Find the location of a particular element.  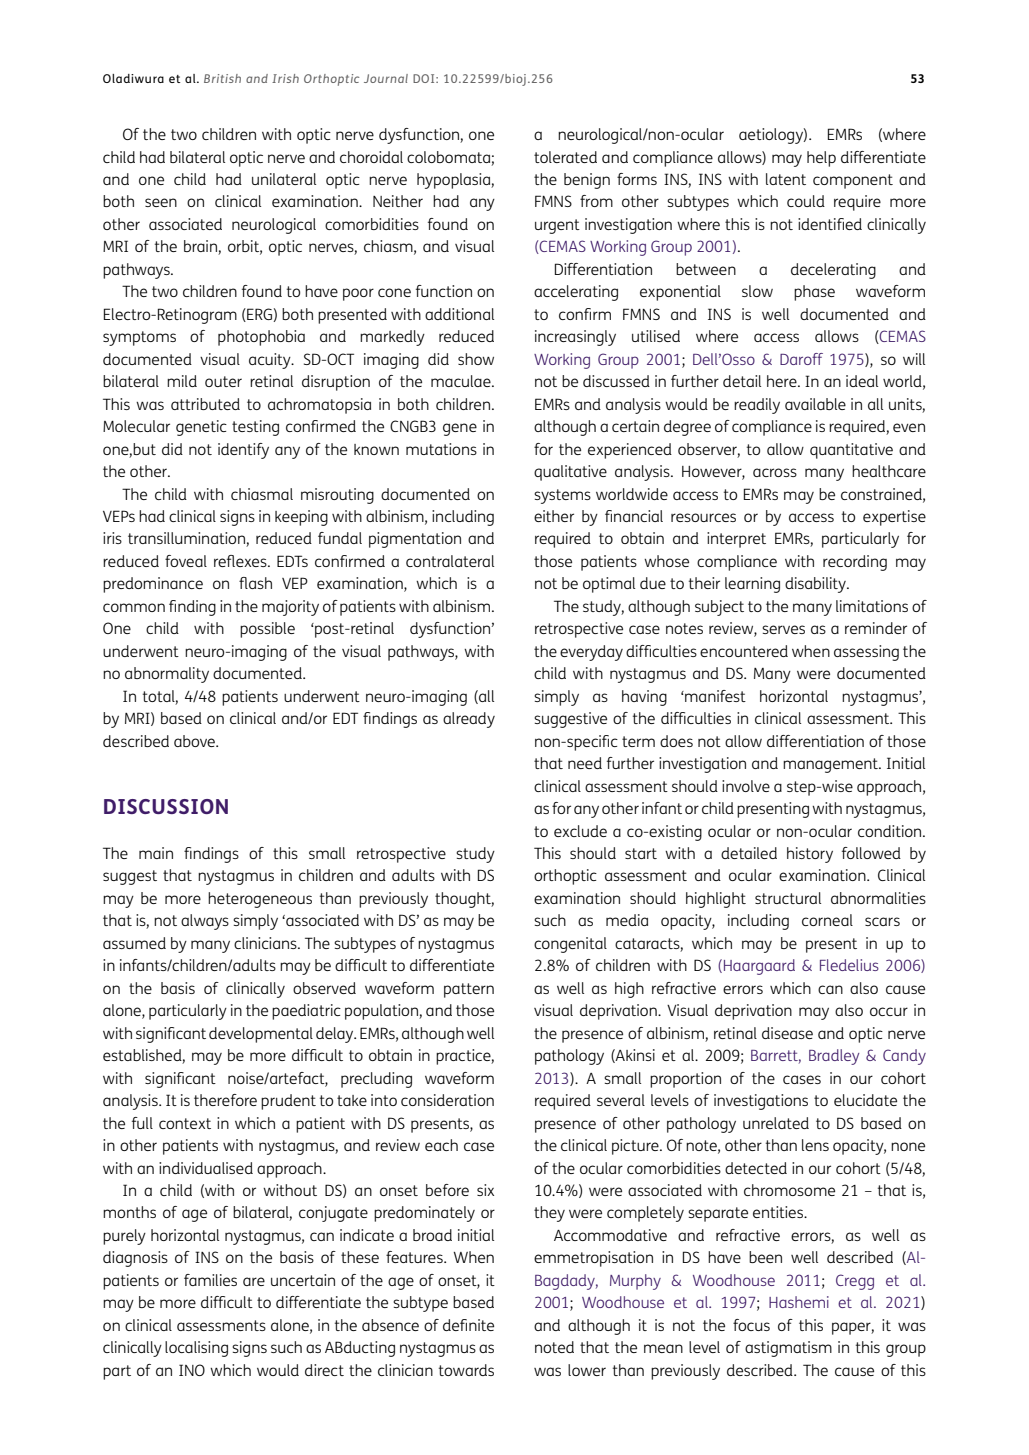

pattern is located at coordinates (469, 990).
